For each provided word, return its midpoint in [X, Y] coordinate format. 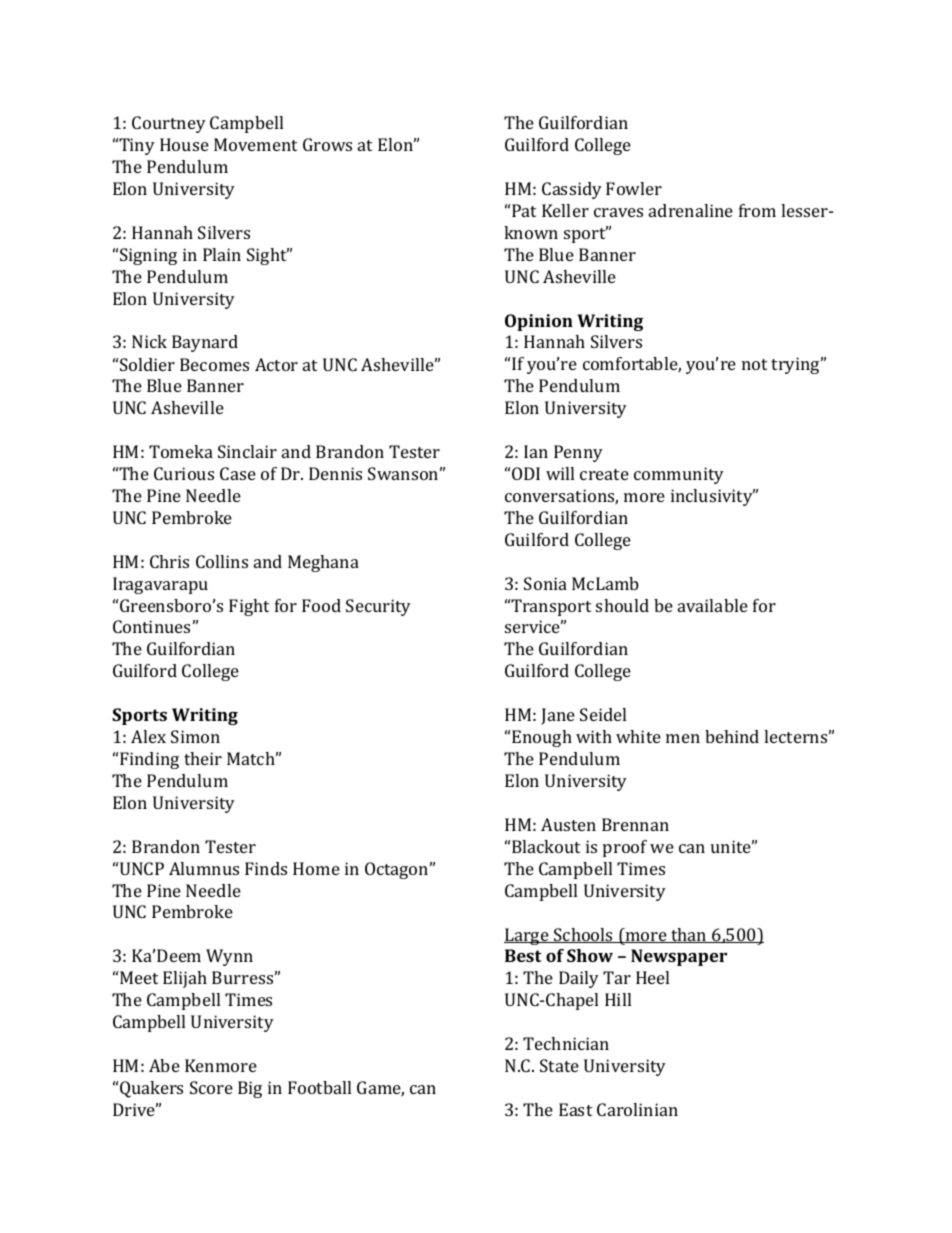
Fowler [634, 188]
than [689, 935]
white [638, 736]
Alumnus [204, 868]
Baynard [205, 343]
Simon [195, 736]
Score [211, 1087]
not [754, 364]
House [184, 144]
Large [527, 936]
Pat [524, 210]
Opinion [539, 322]
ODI [526, 473]
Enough [542, 738]
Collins [222, 561]
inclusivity [713, 497]
